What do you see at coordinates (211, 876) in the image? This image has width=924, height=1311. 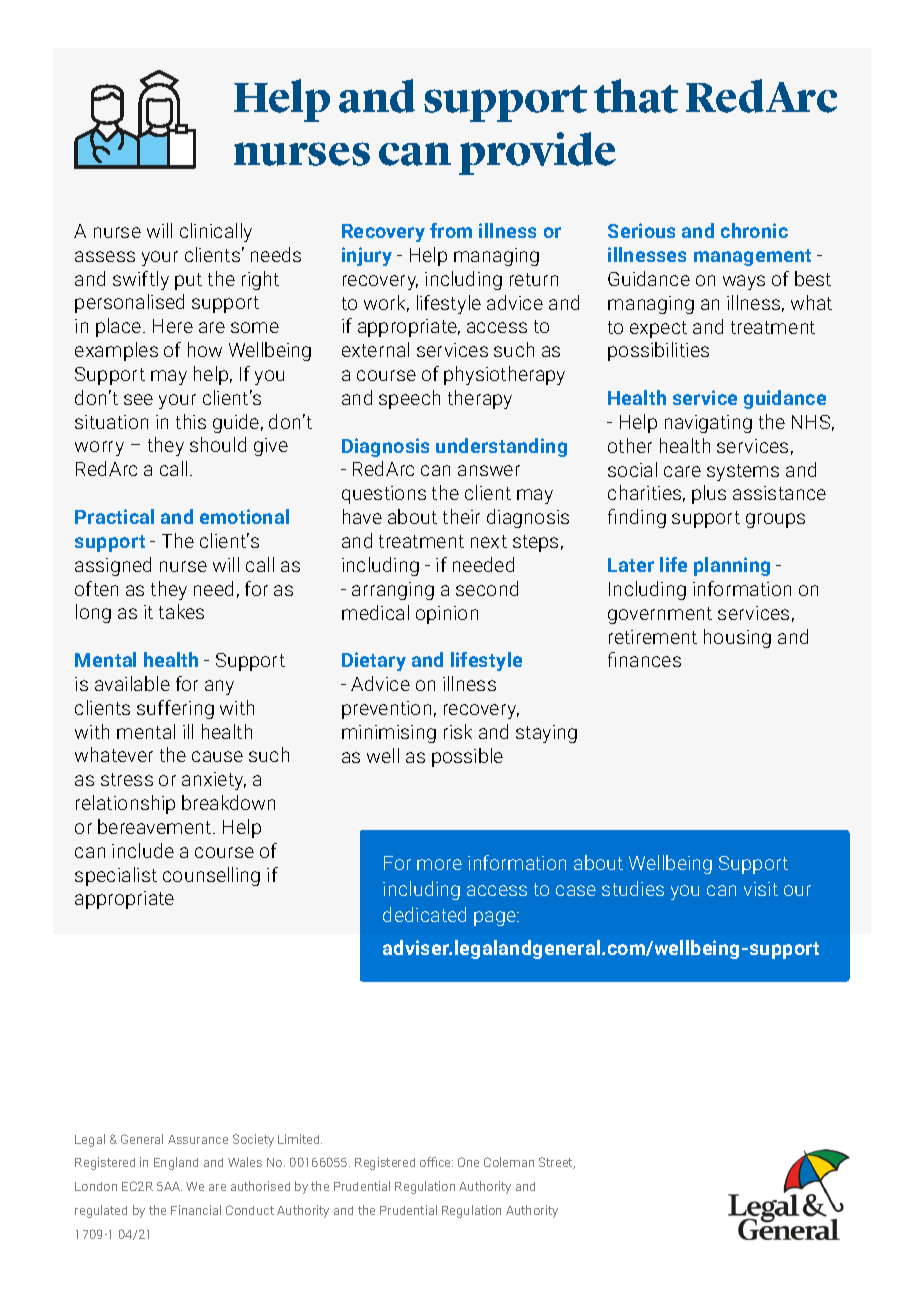 I see `counselling` at bounding box center [211, 876].
